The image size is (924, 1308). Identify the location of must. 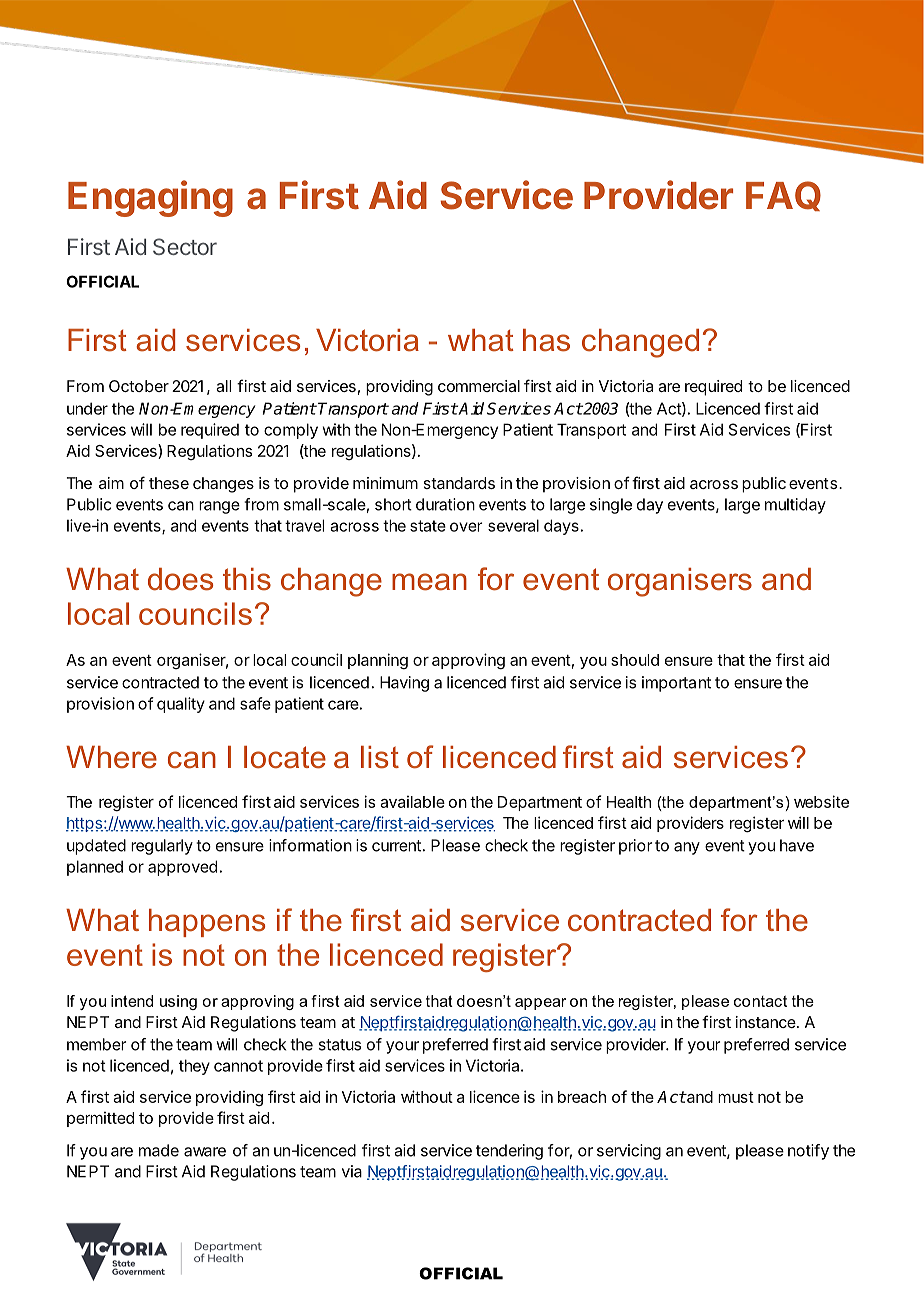
(736, 1097).
